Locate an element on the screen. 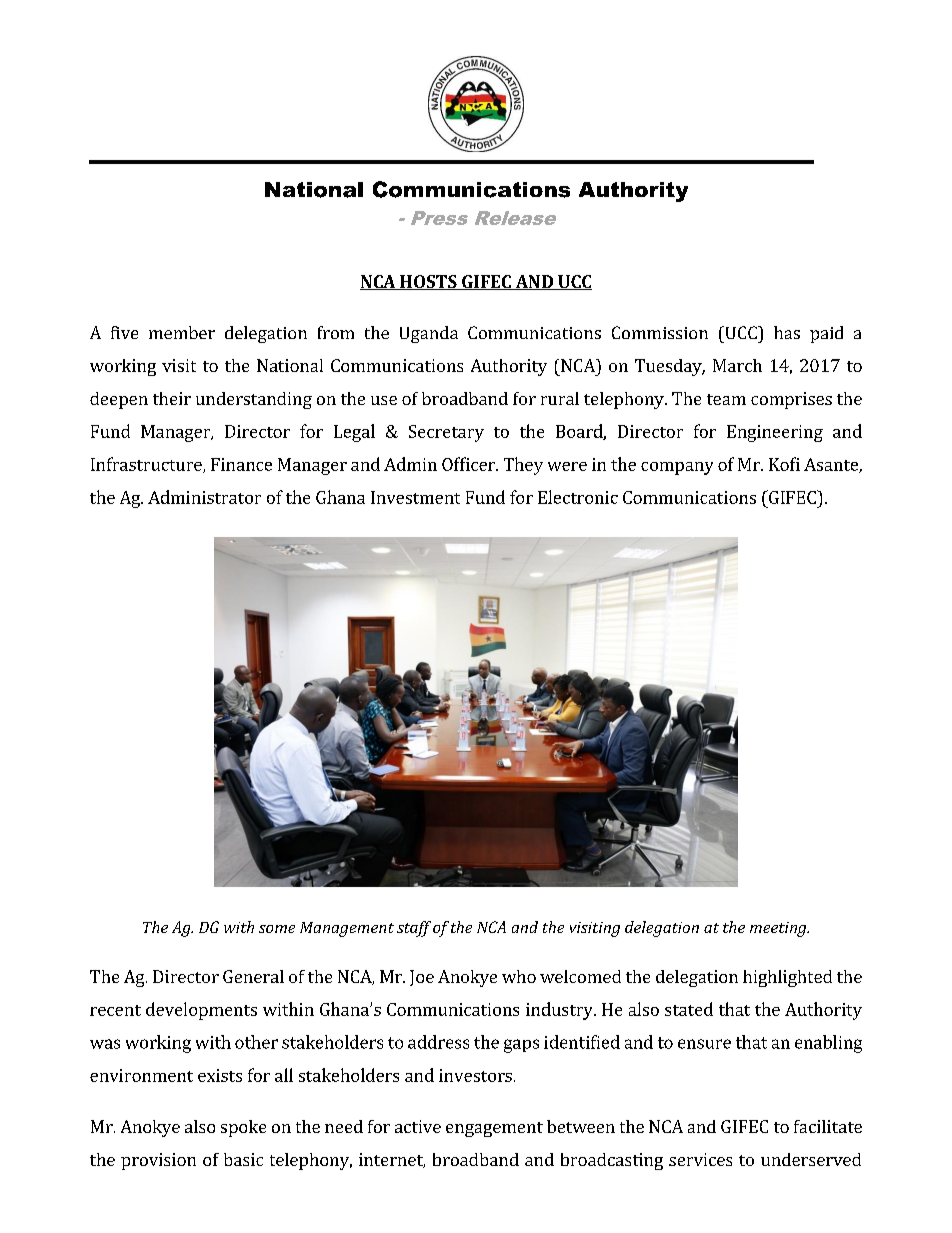 Image resolution: width=952 pixels, height=1233 pixels. some is located at coordinates (277, 929).
